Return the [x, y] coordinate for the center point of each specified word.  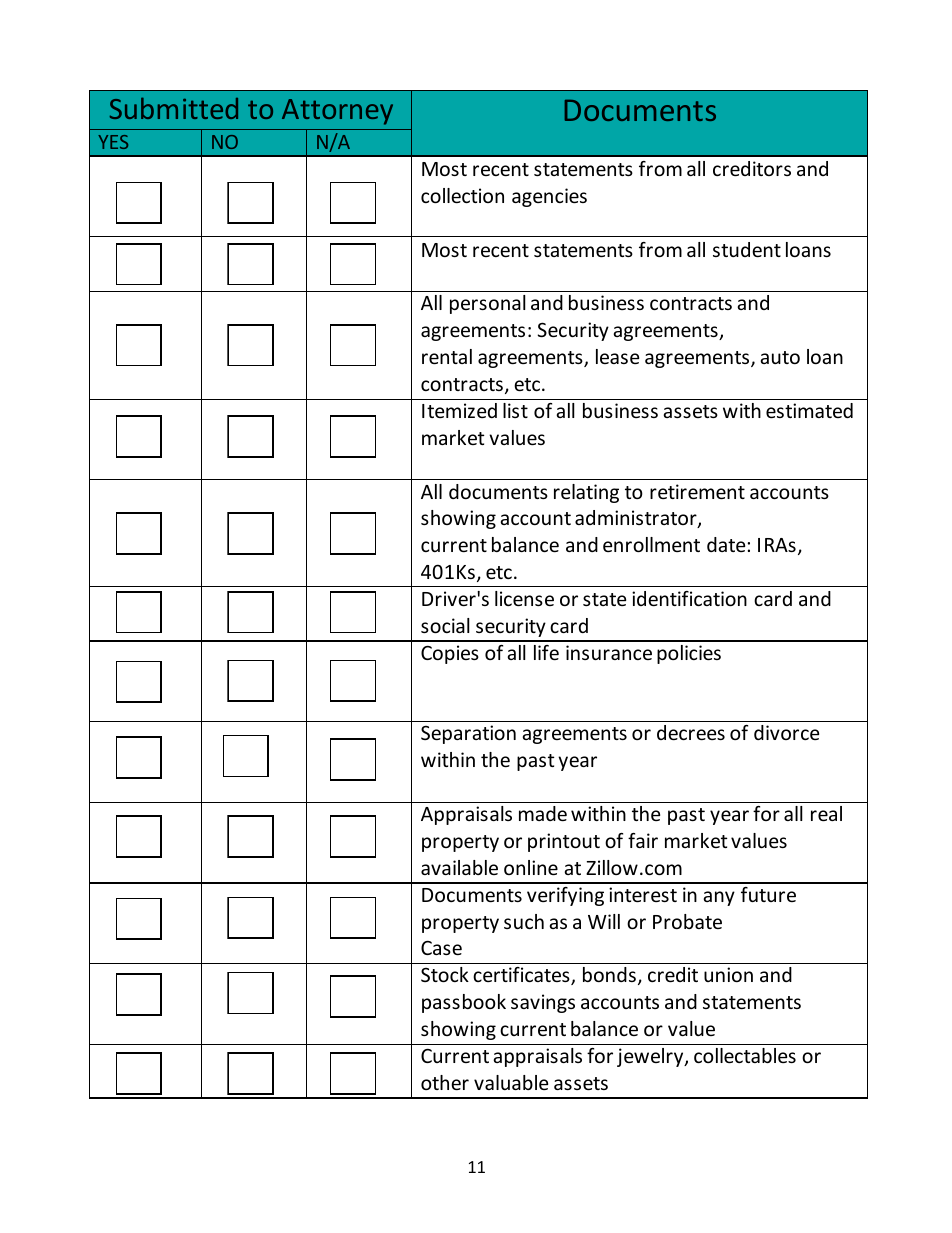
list [515, 410]
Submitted [174, 108]
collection [462, 195]
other [445, 1082]
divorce [786, 732]
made [543, 813]
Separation [468, 734]
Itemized [459, 410]
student [747, 249]
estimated [809, 410]
